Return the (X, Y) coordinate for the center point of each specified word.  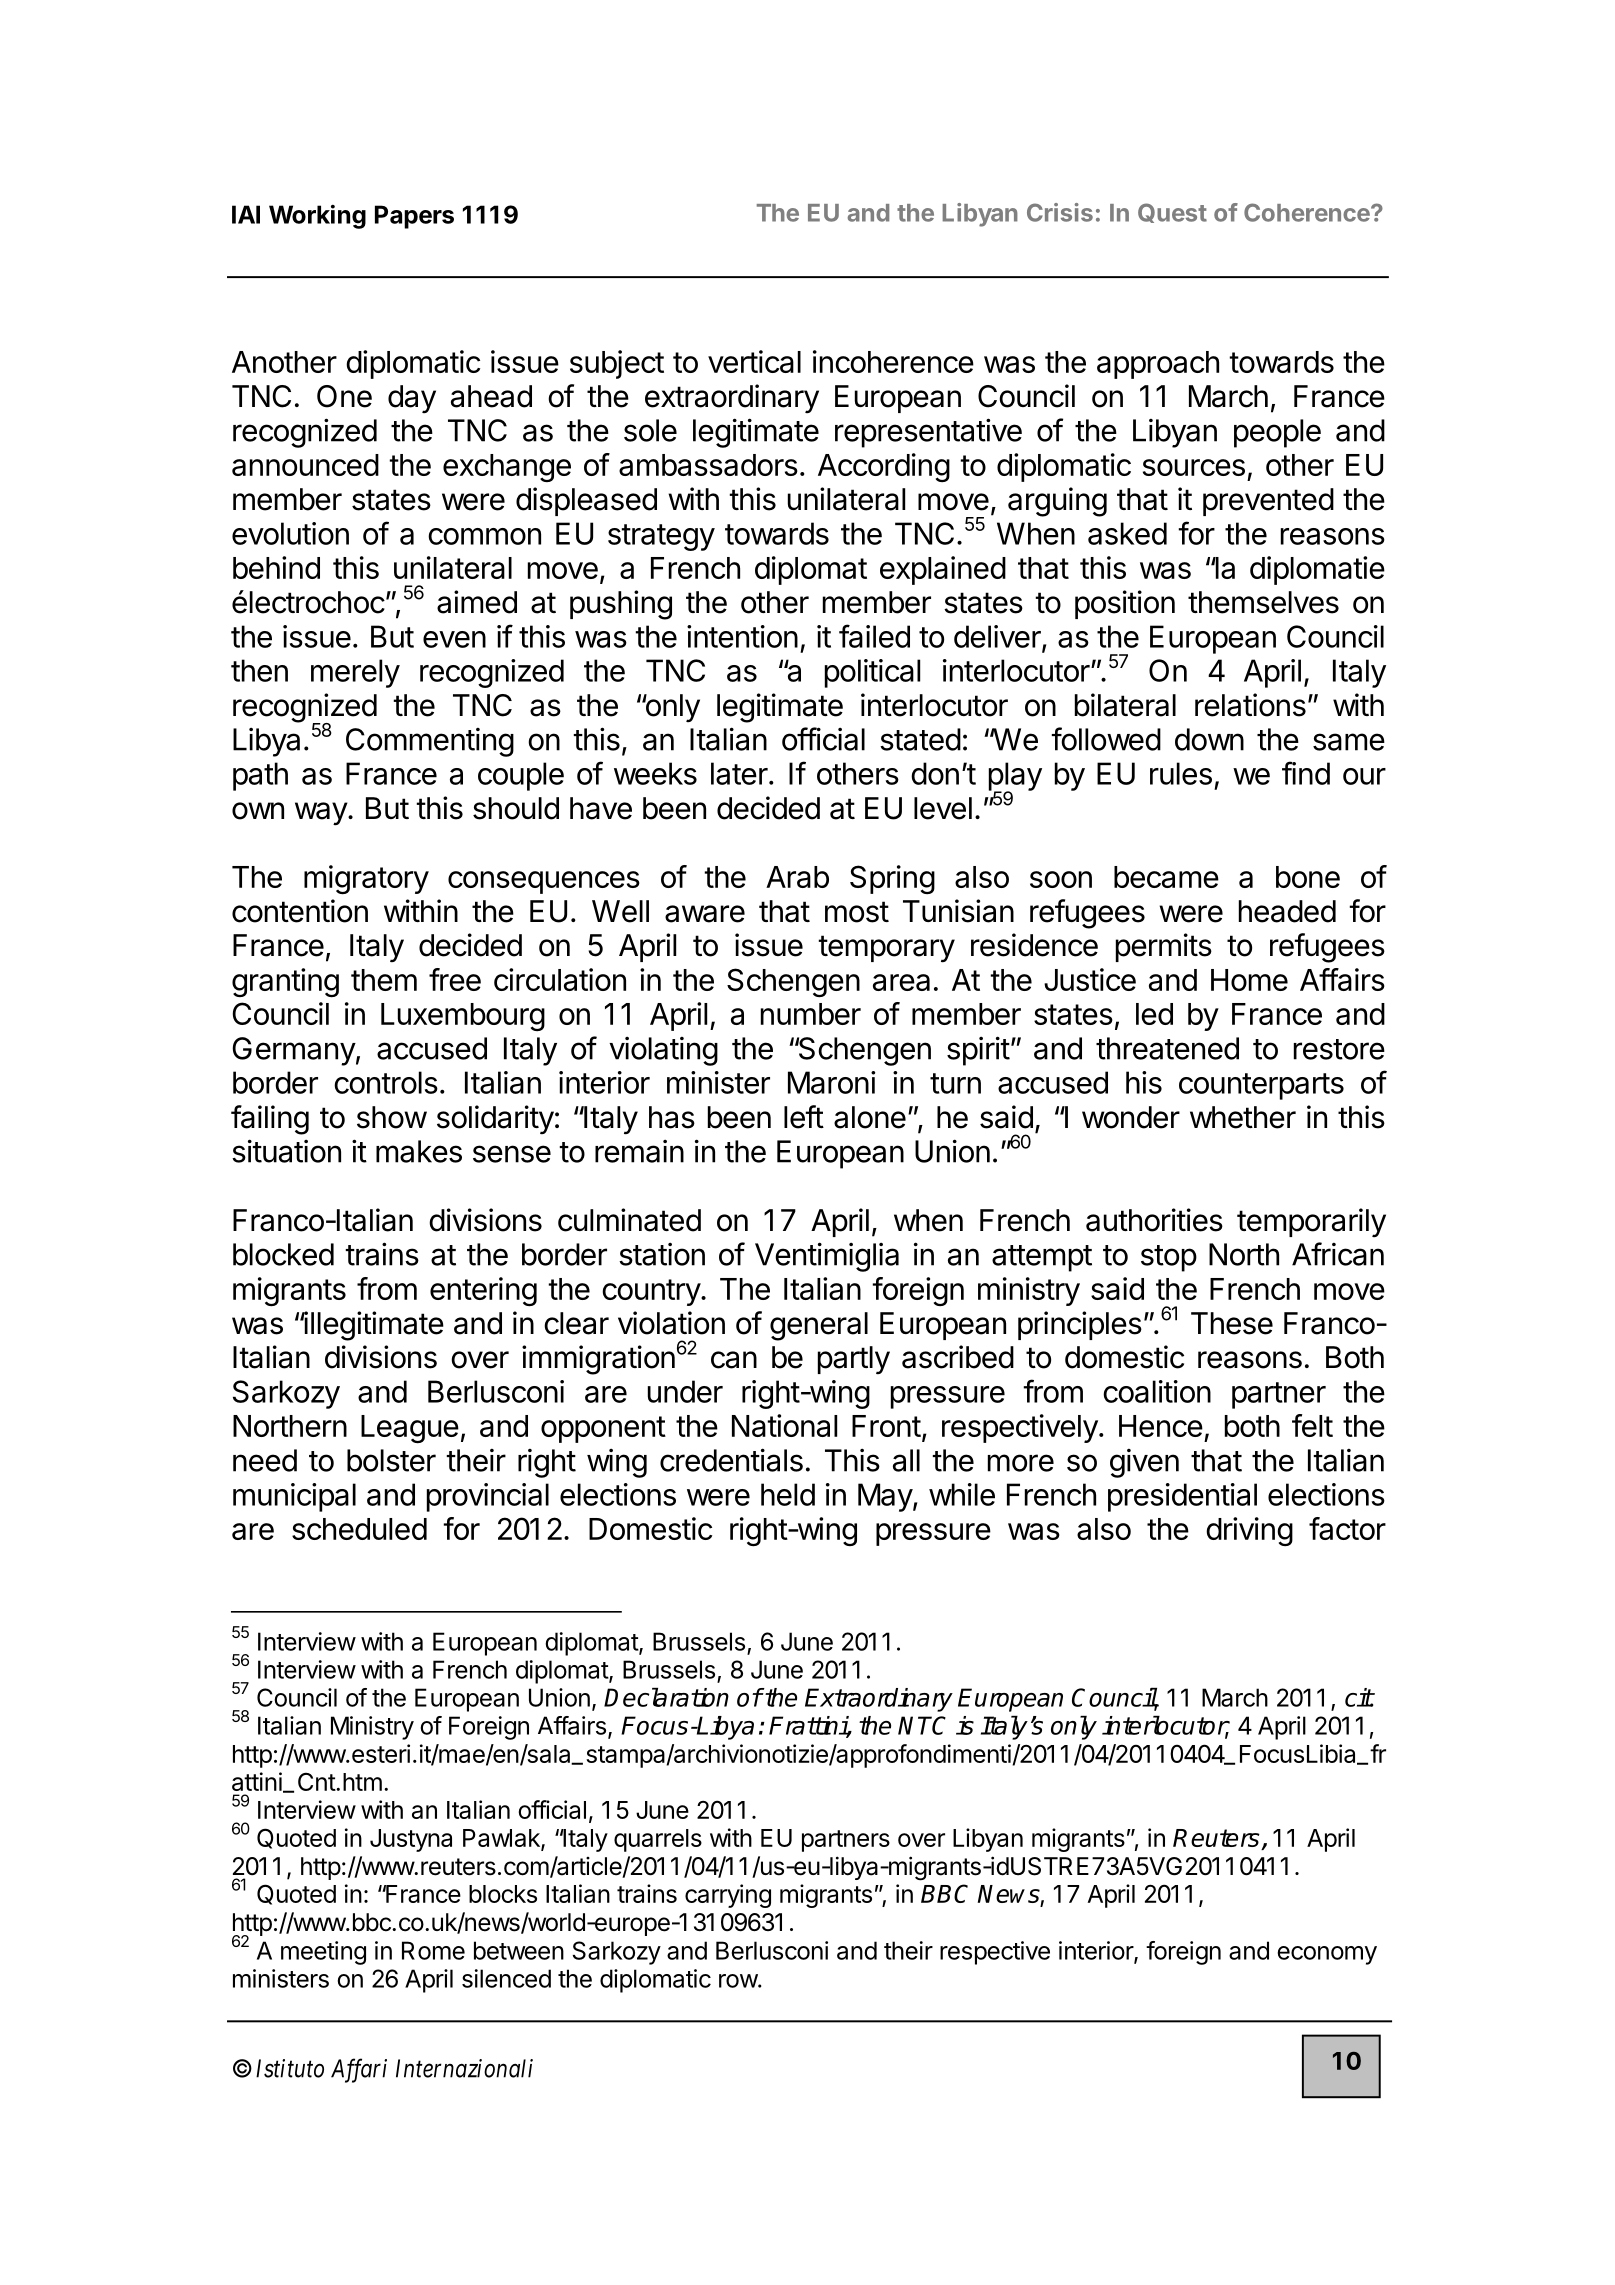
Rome (433, 1950)
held (788, 1494)
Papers (414, 217)
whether (1243, 1117)
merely (355, 673)
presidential (1182, 1497)
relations (1250, 705)
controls (386, 1082)
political (872, 673)
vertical (754, 361)
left (804, 1117)
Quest (1172, 213)
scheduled (359, 1529)
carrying (728, 1896)
